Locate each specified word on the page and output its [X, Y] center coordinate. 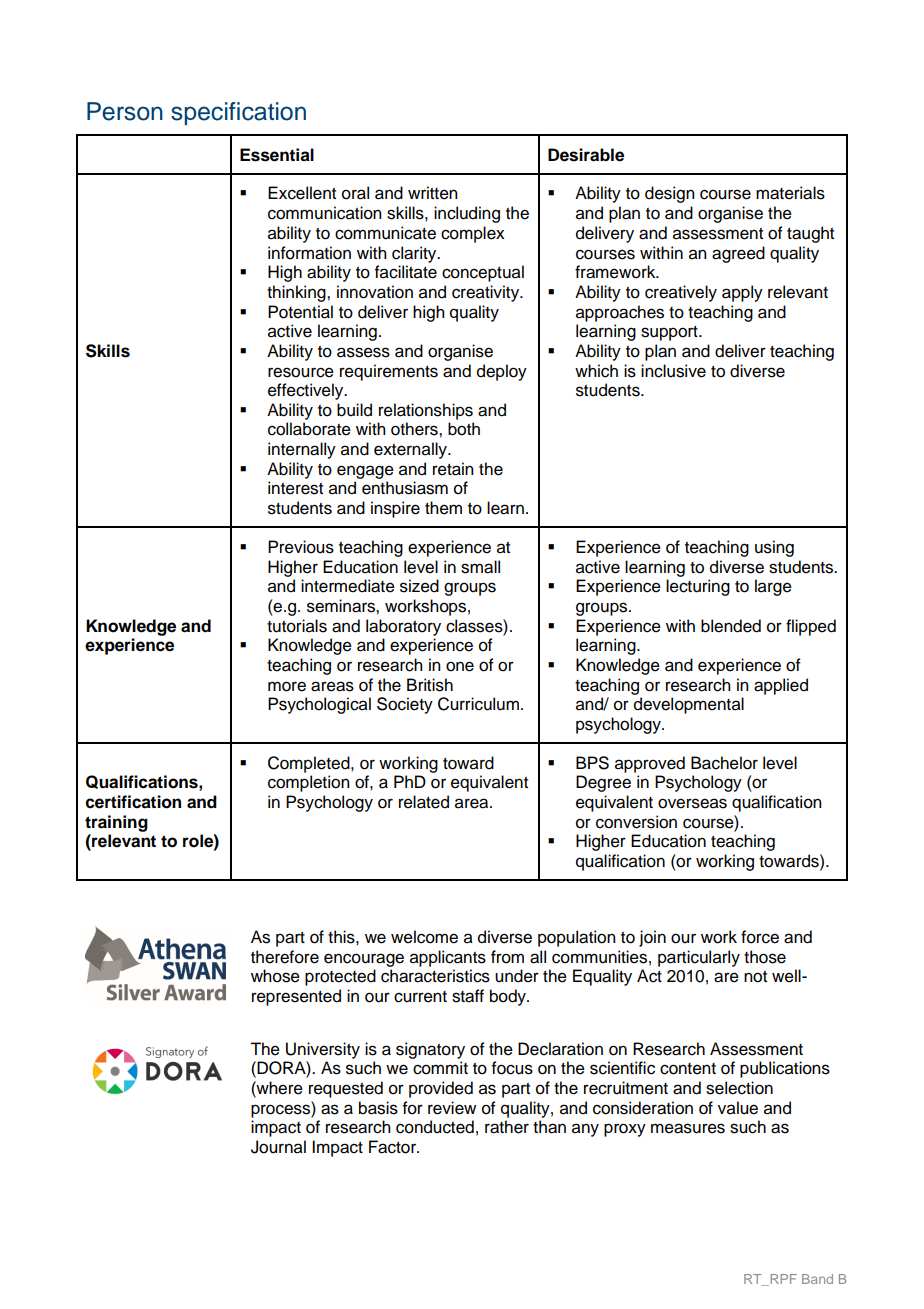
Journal [278, 1147]
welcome [424, 937]
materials [790, 193]
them [443, 508]
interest [295, 488]
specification [238, 113]
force [760, 937]
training [116, 823]
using [774, 548]
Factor [394, 1147]
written [433, 193]
